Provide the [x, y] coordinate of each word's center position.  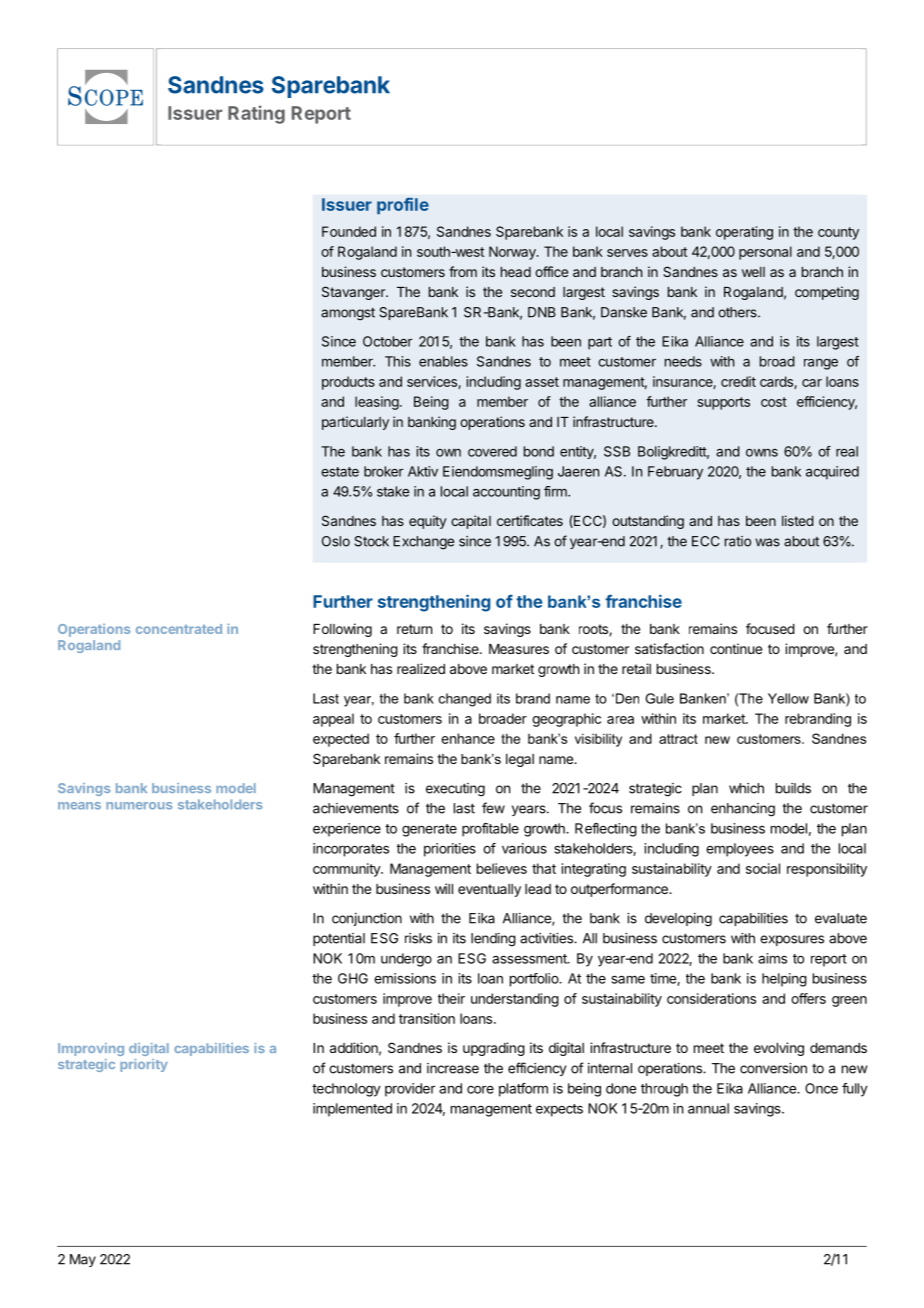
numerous [139, 806]
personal [765, 253]
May [83, 1260]
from [463, 271]
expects [559, 1110]
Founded [349, 231]
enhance [468, 738]
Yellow [788, 698]
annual [708, 1108]
